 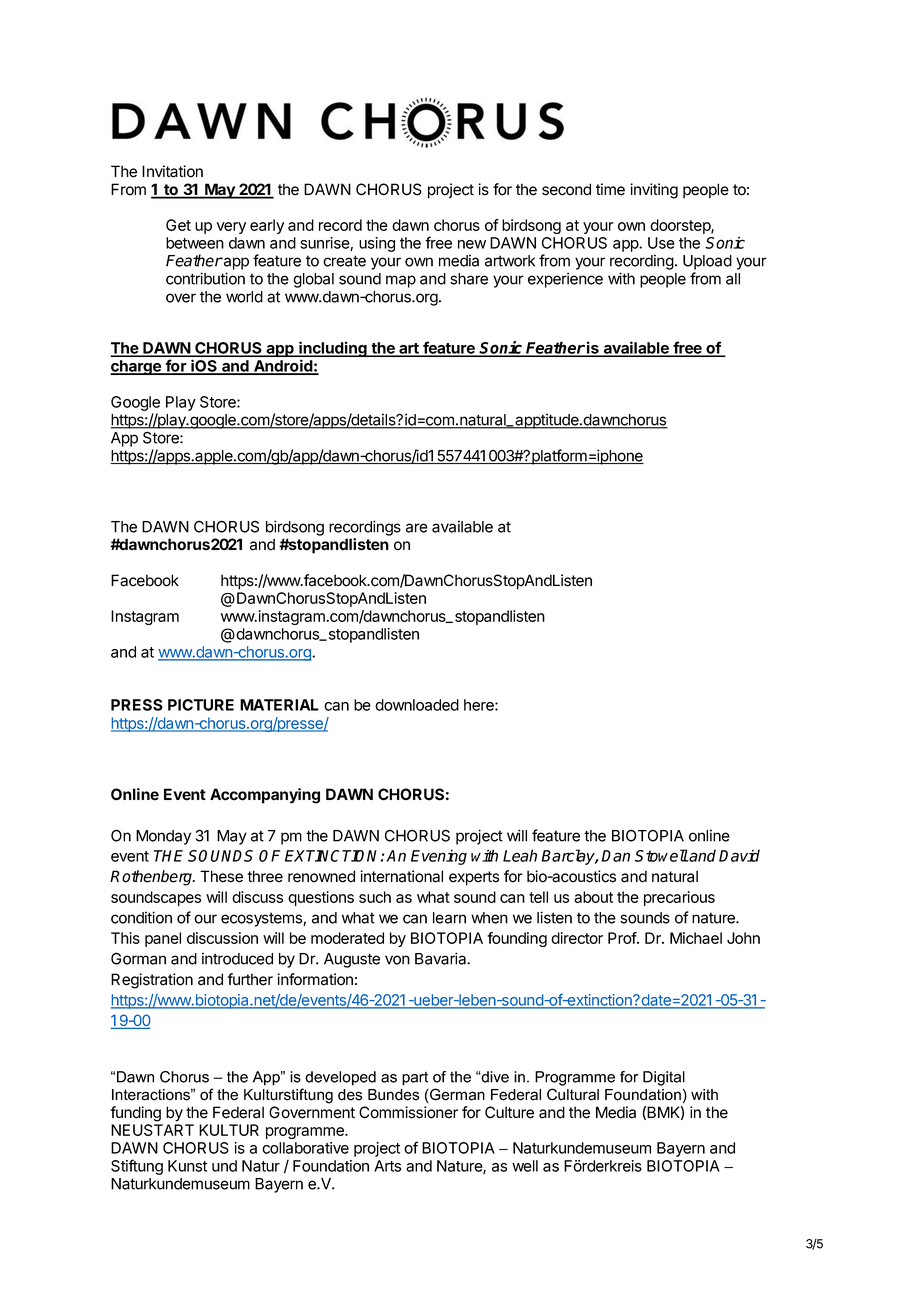 I want to click on new, so click(x=472, y=244).
